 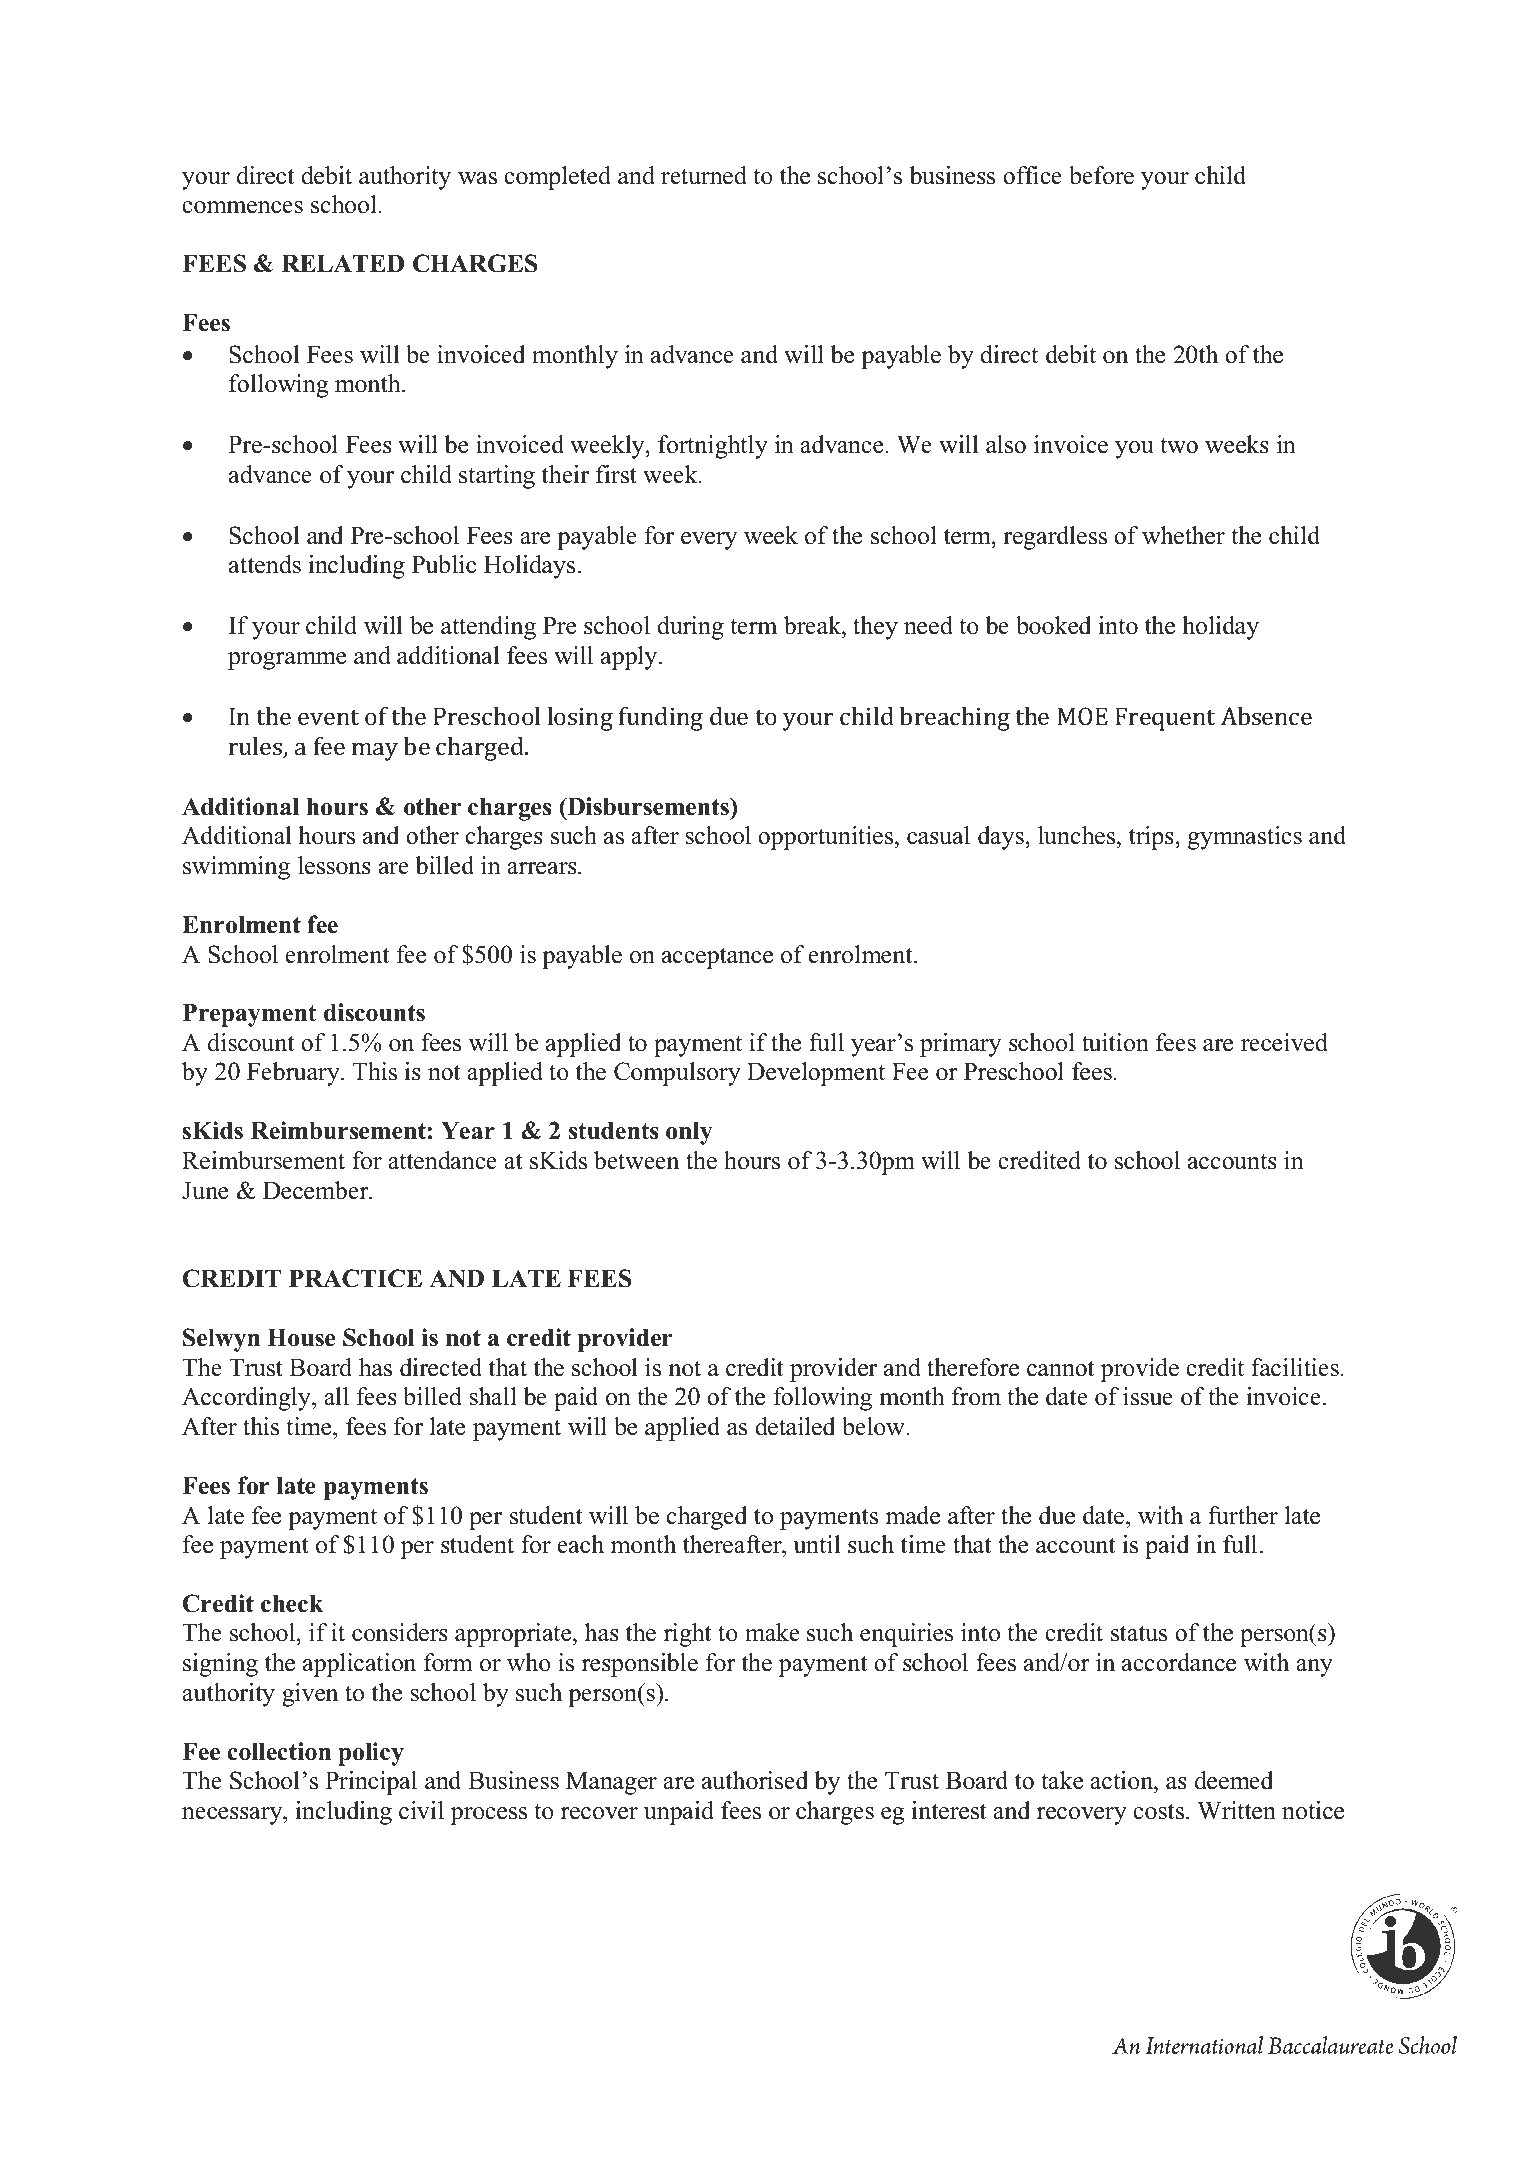 I want to click on policy, so click(x=371, y=1754).
